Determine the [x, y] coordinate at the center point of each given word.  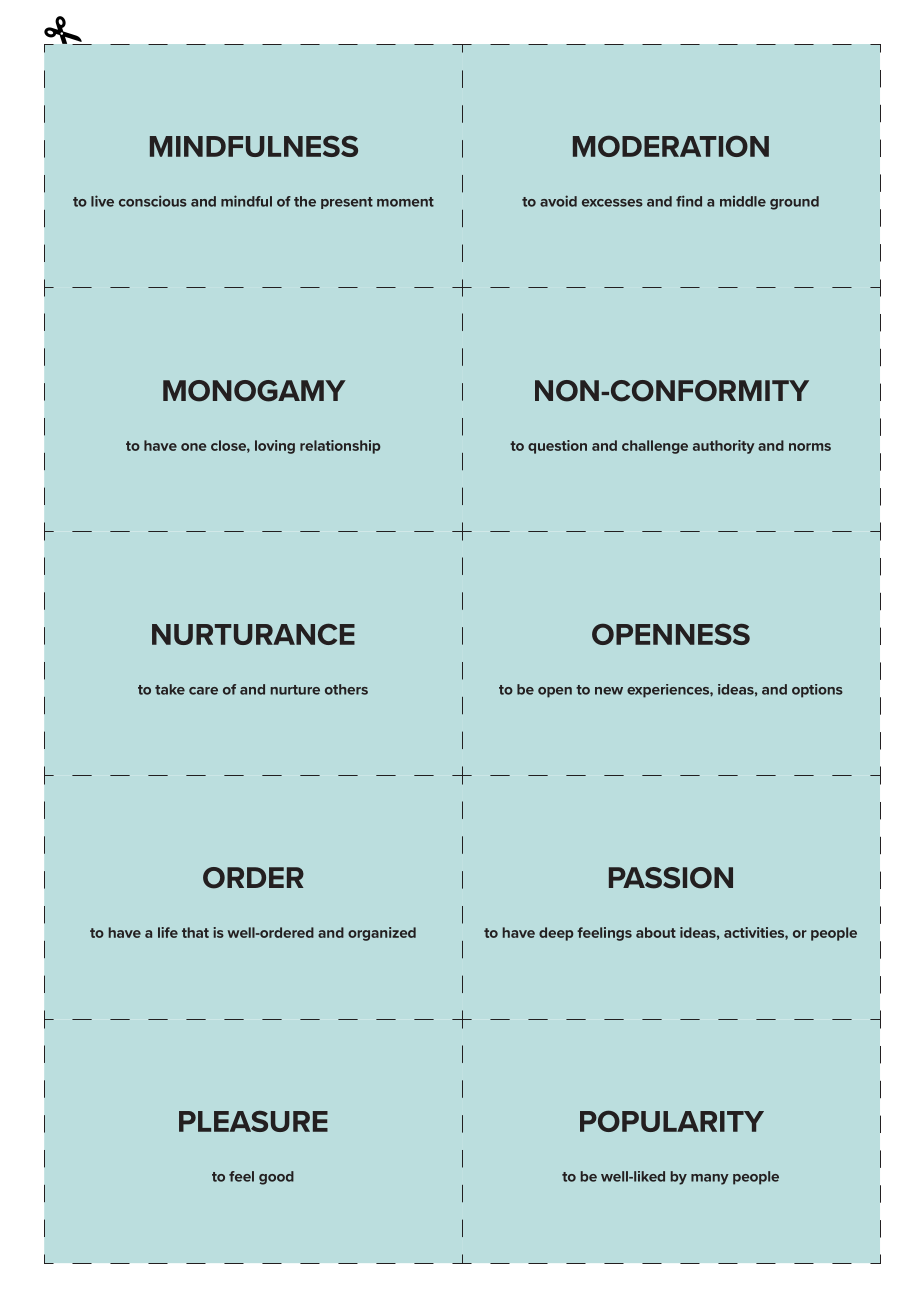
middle [743, 201]
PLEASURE [253, 1121]
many [710, 1179]
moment [405, 202]
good [276, 1178]
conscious [153, 201]
